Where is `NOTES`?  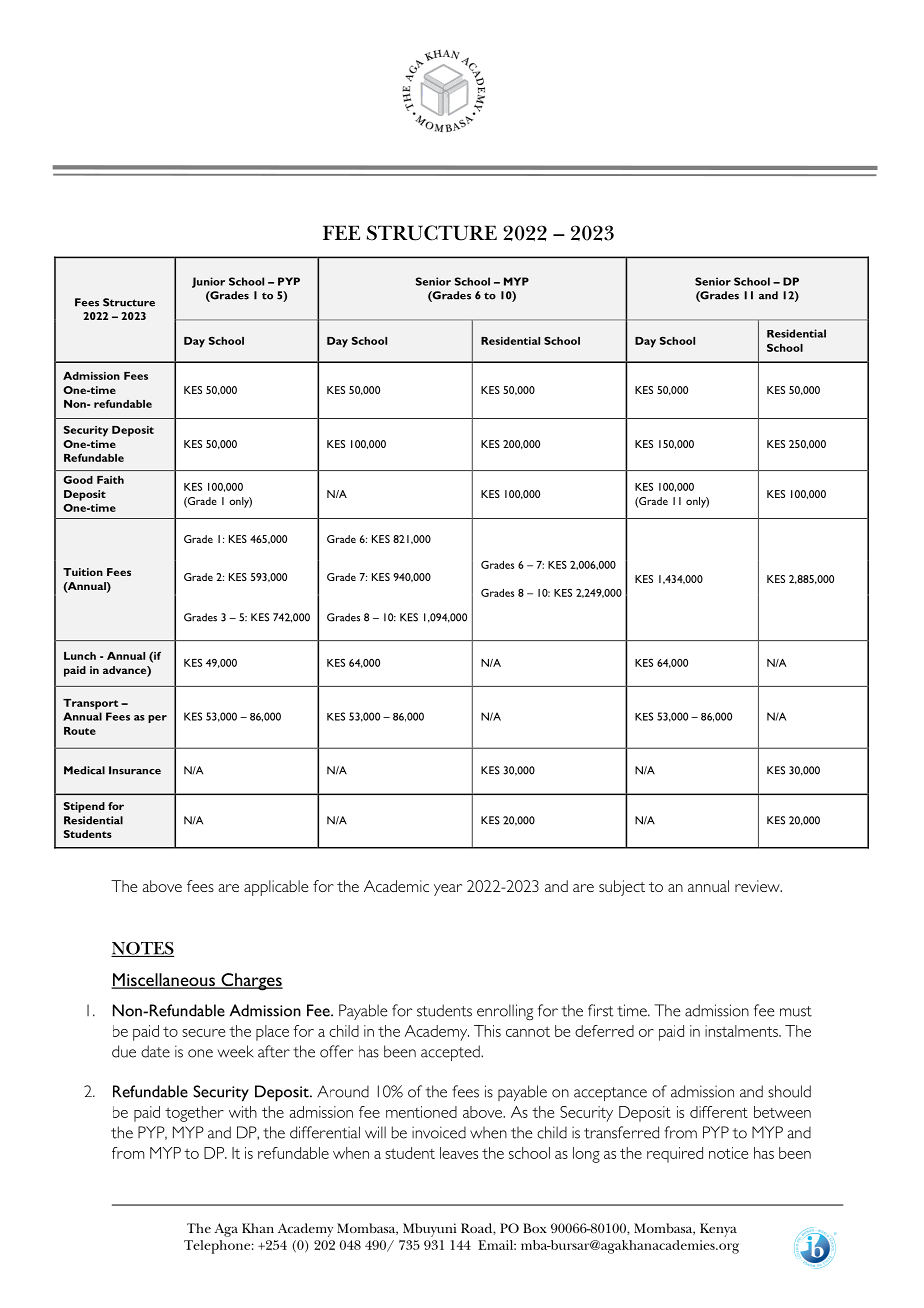 NOTES is located at coordinates (142, 949).
